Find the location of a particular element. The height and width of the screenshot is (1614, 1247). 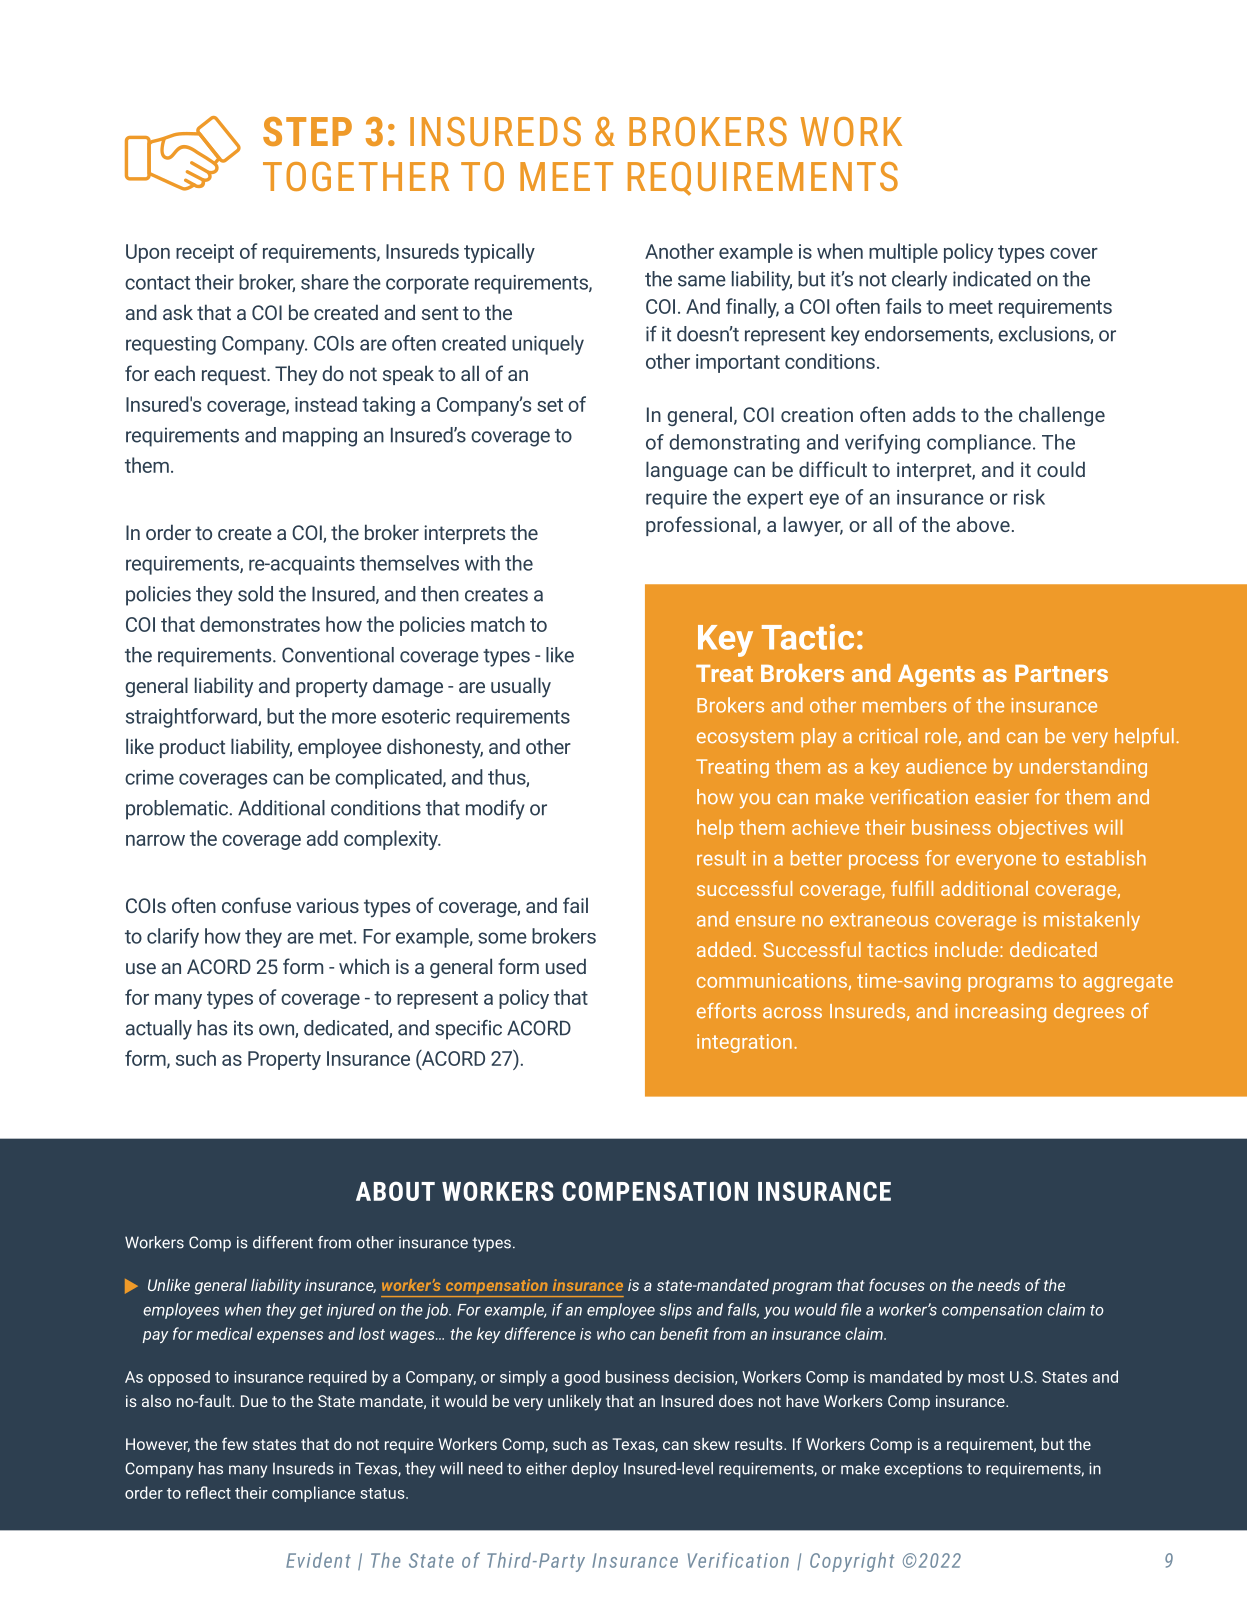

confuse is located at coordinates (256, 905).
